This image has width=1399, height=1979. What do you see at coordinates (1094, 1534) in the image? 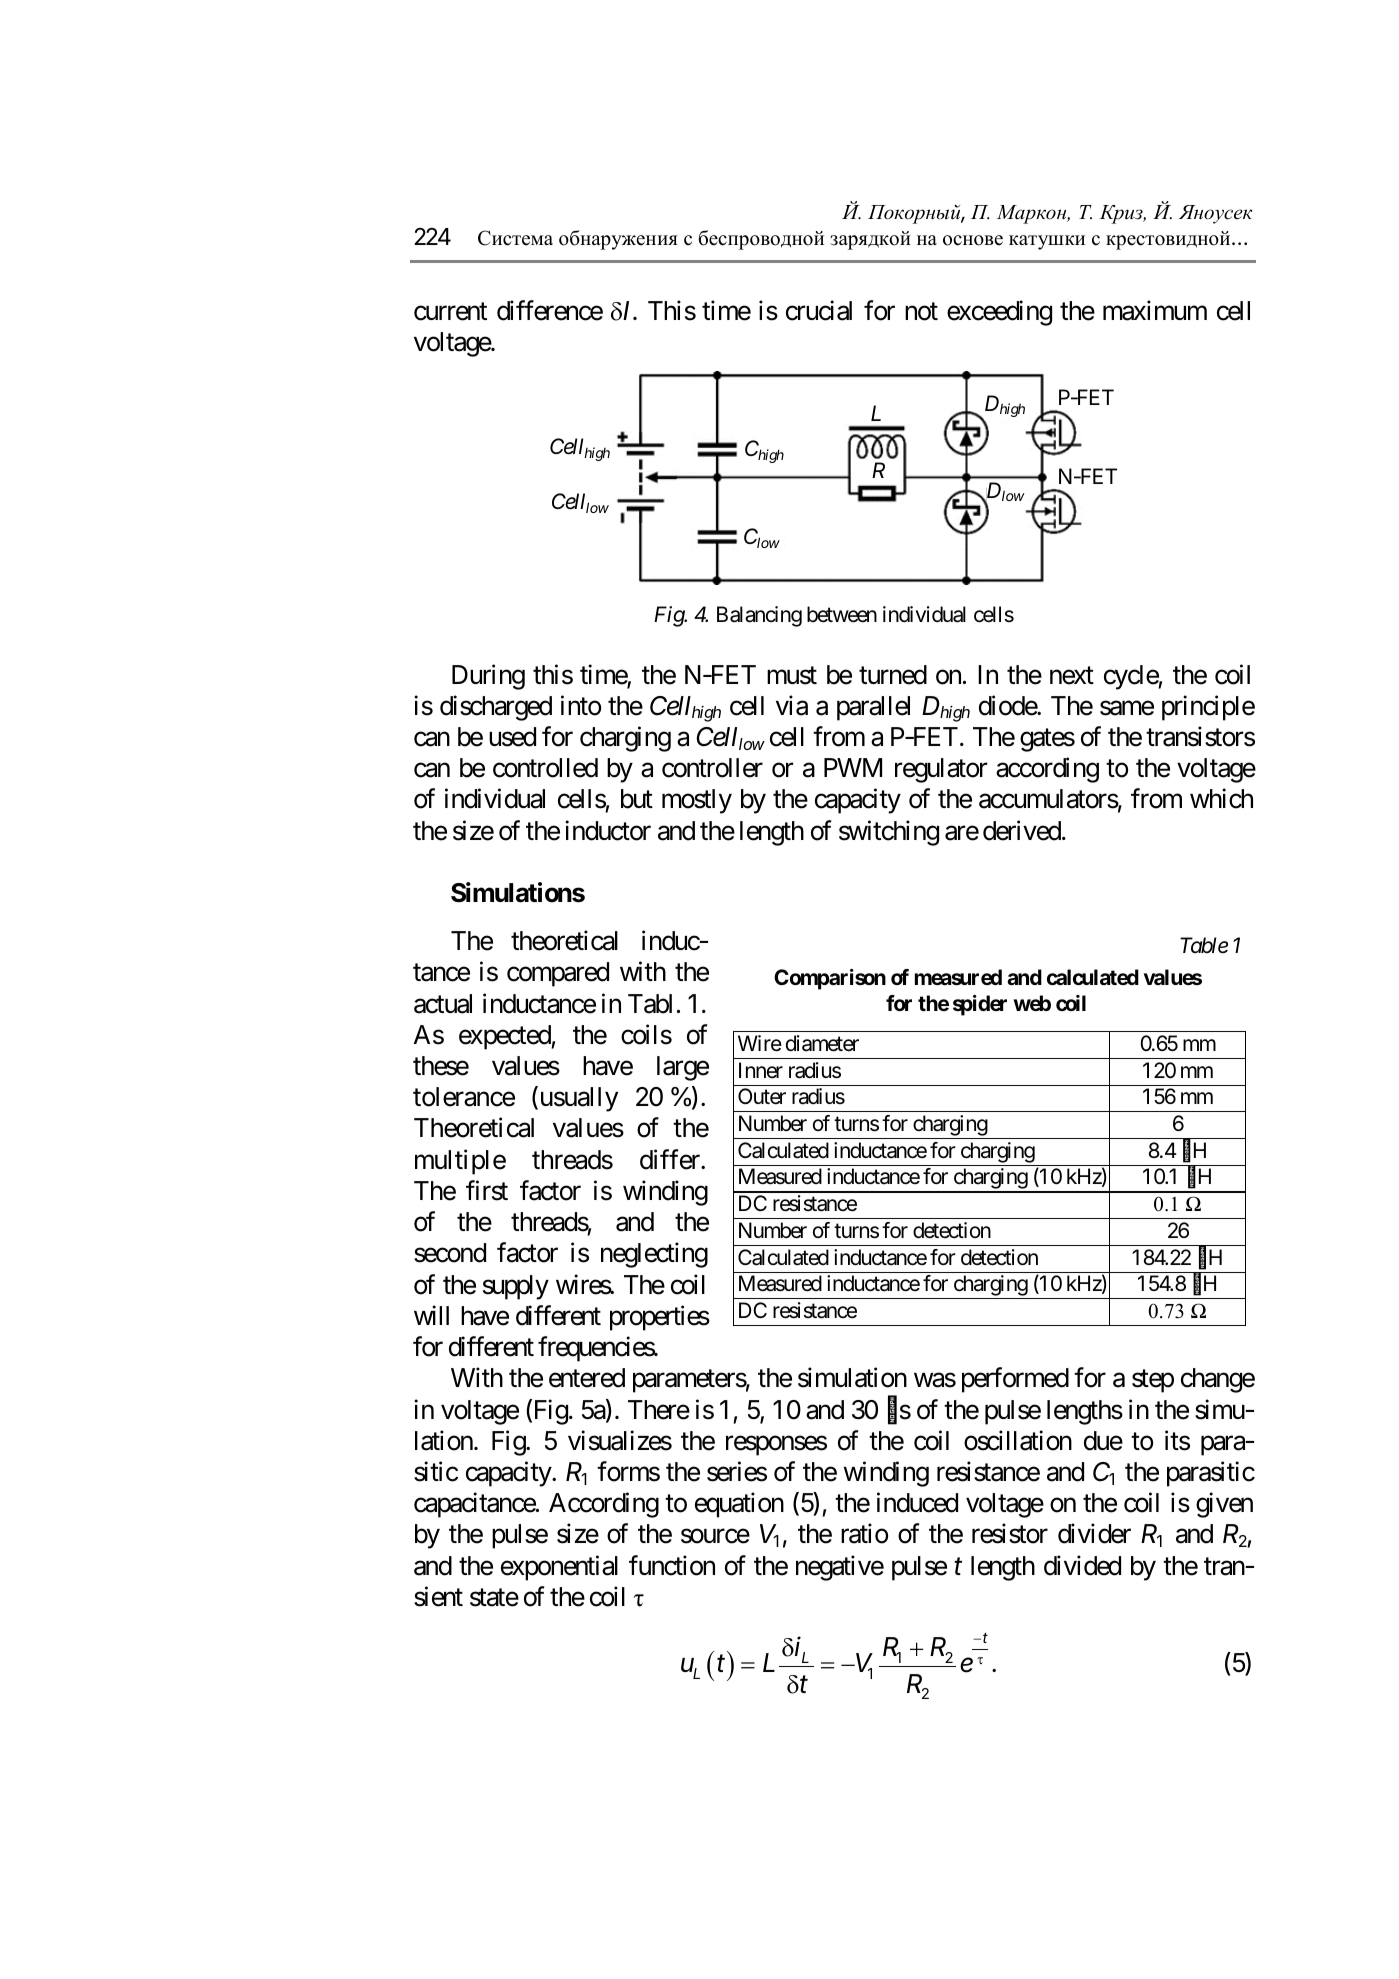
I see `divider` at bounding box center [1094, 1534].
